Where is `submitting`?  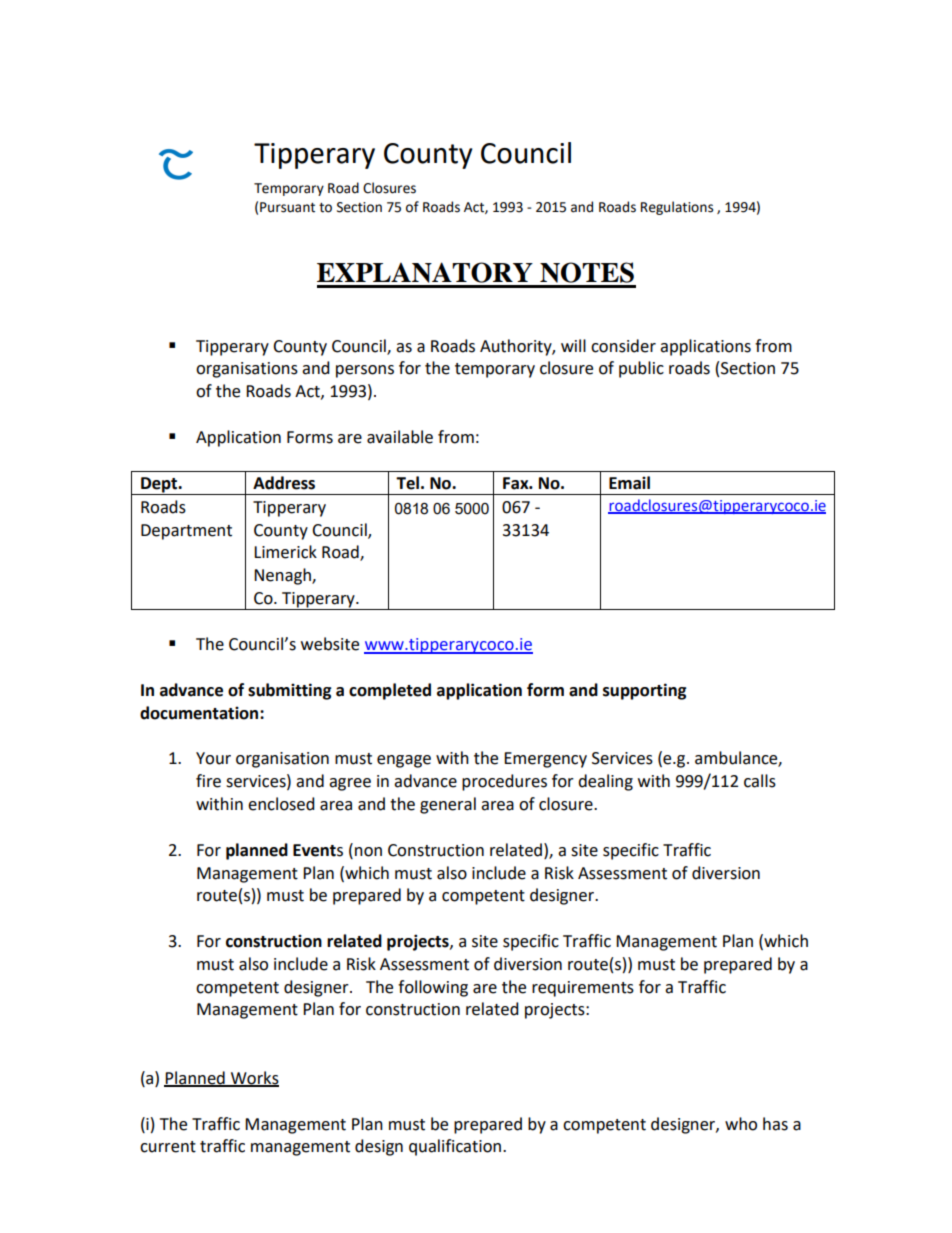
submitting is located at coordinates (290, 691).
